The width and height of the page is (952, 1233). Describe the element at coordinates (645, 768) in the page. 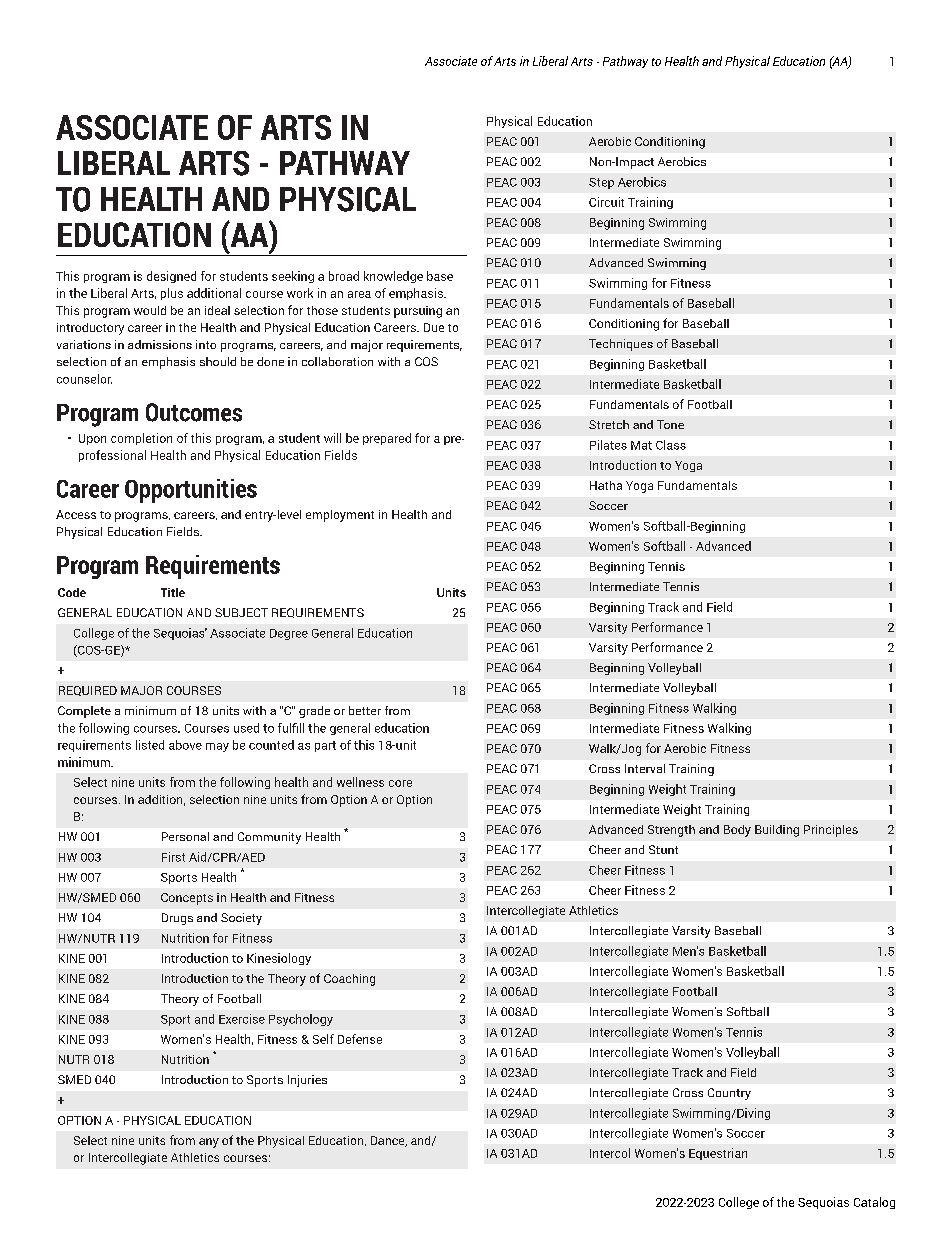

I see `Interval` at that location.
